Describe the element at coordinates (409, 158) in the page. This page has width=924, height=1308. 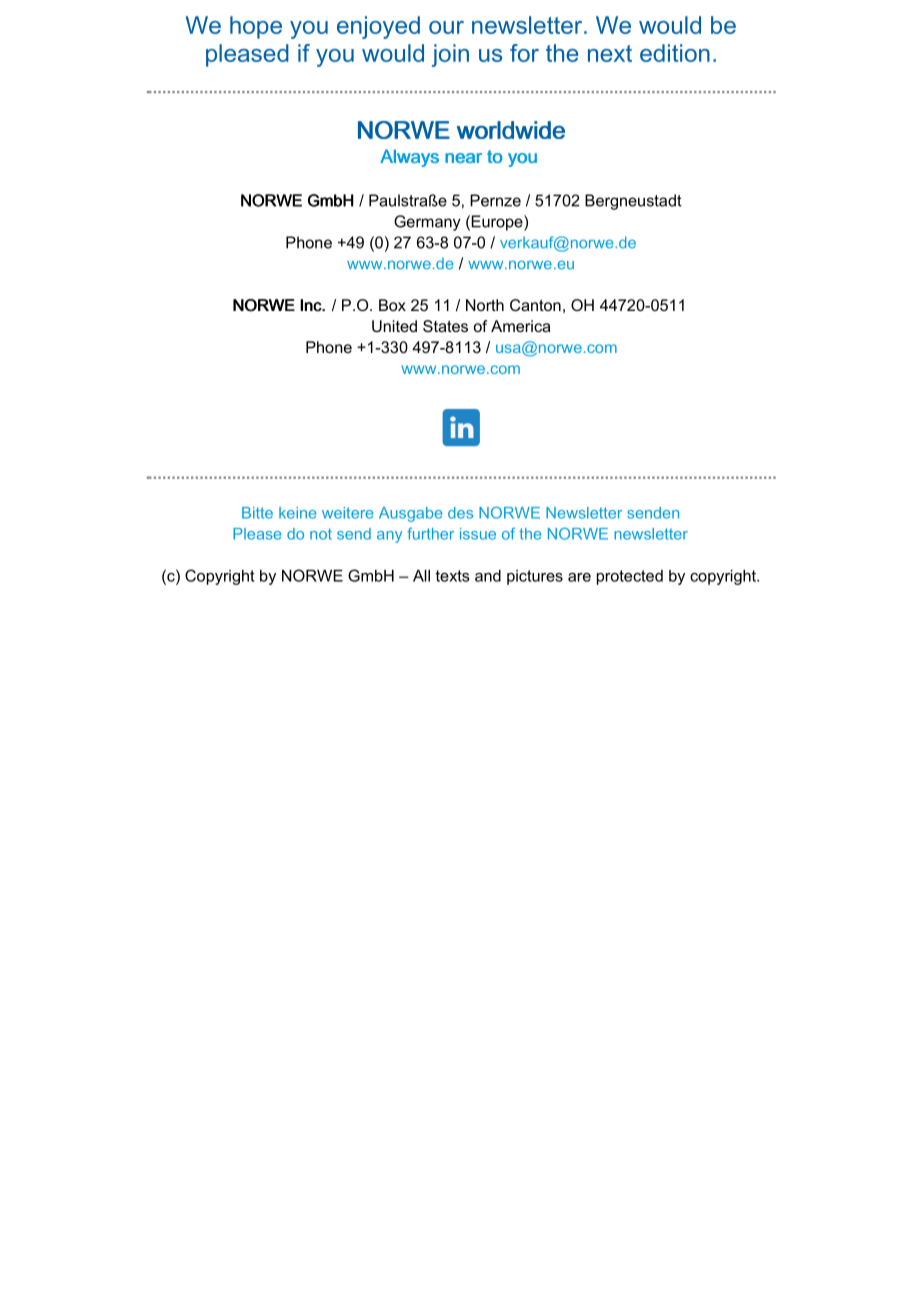
I see `Always` at that location.
